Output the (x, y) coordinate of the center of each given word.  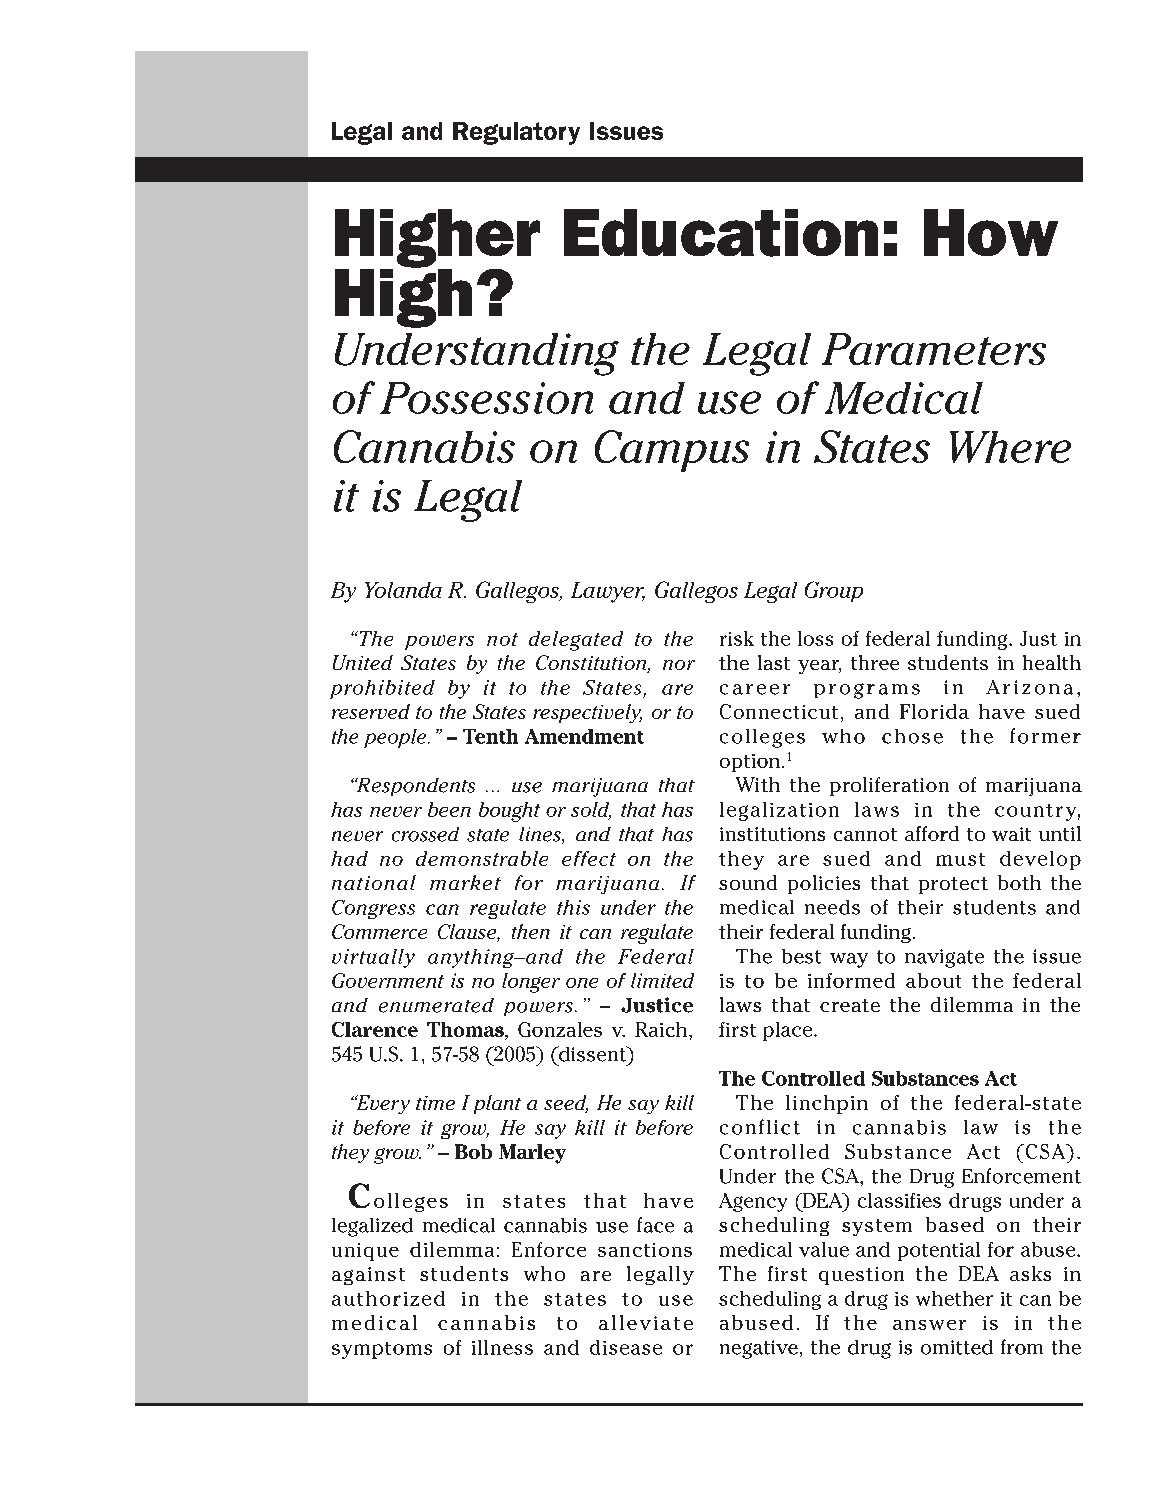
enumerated (436, 1005)
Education (721, 233)
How (991, 232)
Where (1010, 447)
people (396, 738)
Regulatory (516, 133)
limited (662, 980)
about (933, 980)
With (758, 784)
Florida (934, 711)
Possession (486, 398)
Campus (672, 451)
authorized (388, 1298)
